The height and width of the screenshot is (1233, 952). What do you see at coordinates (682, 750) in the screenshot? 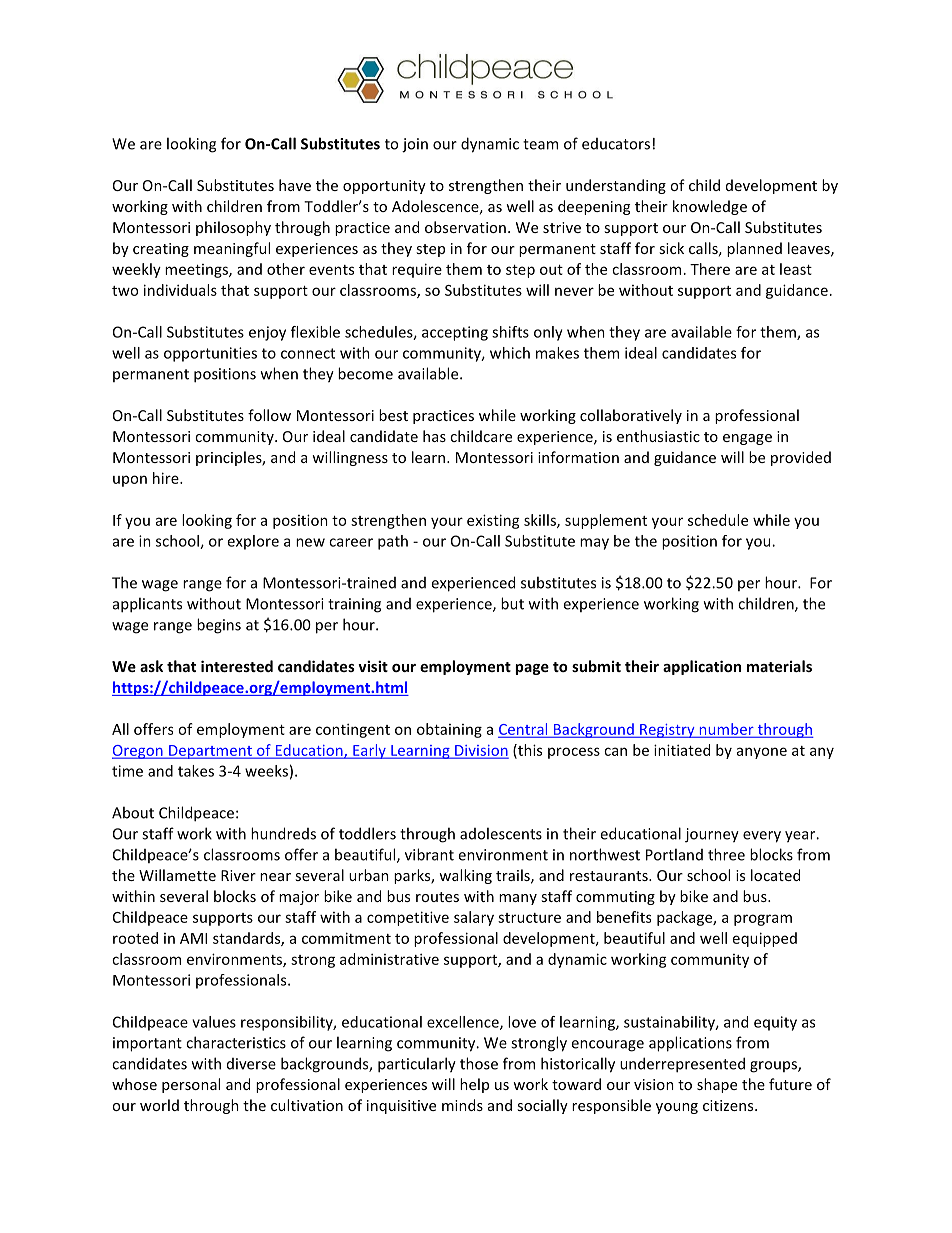
I see `initiated` at bounding box center [682, 750].
